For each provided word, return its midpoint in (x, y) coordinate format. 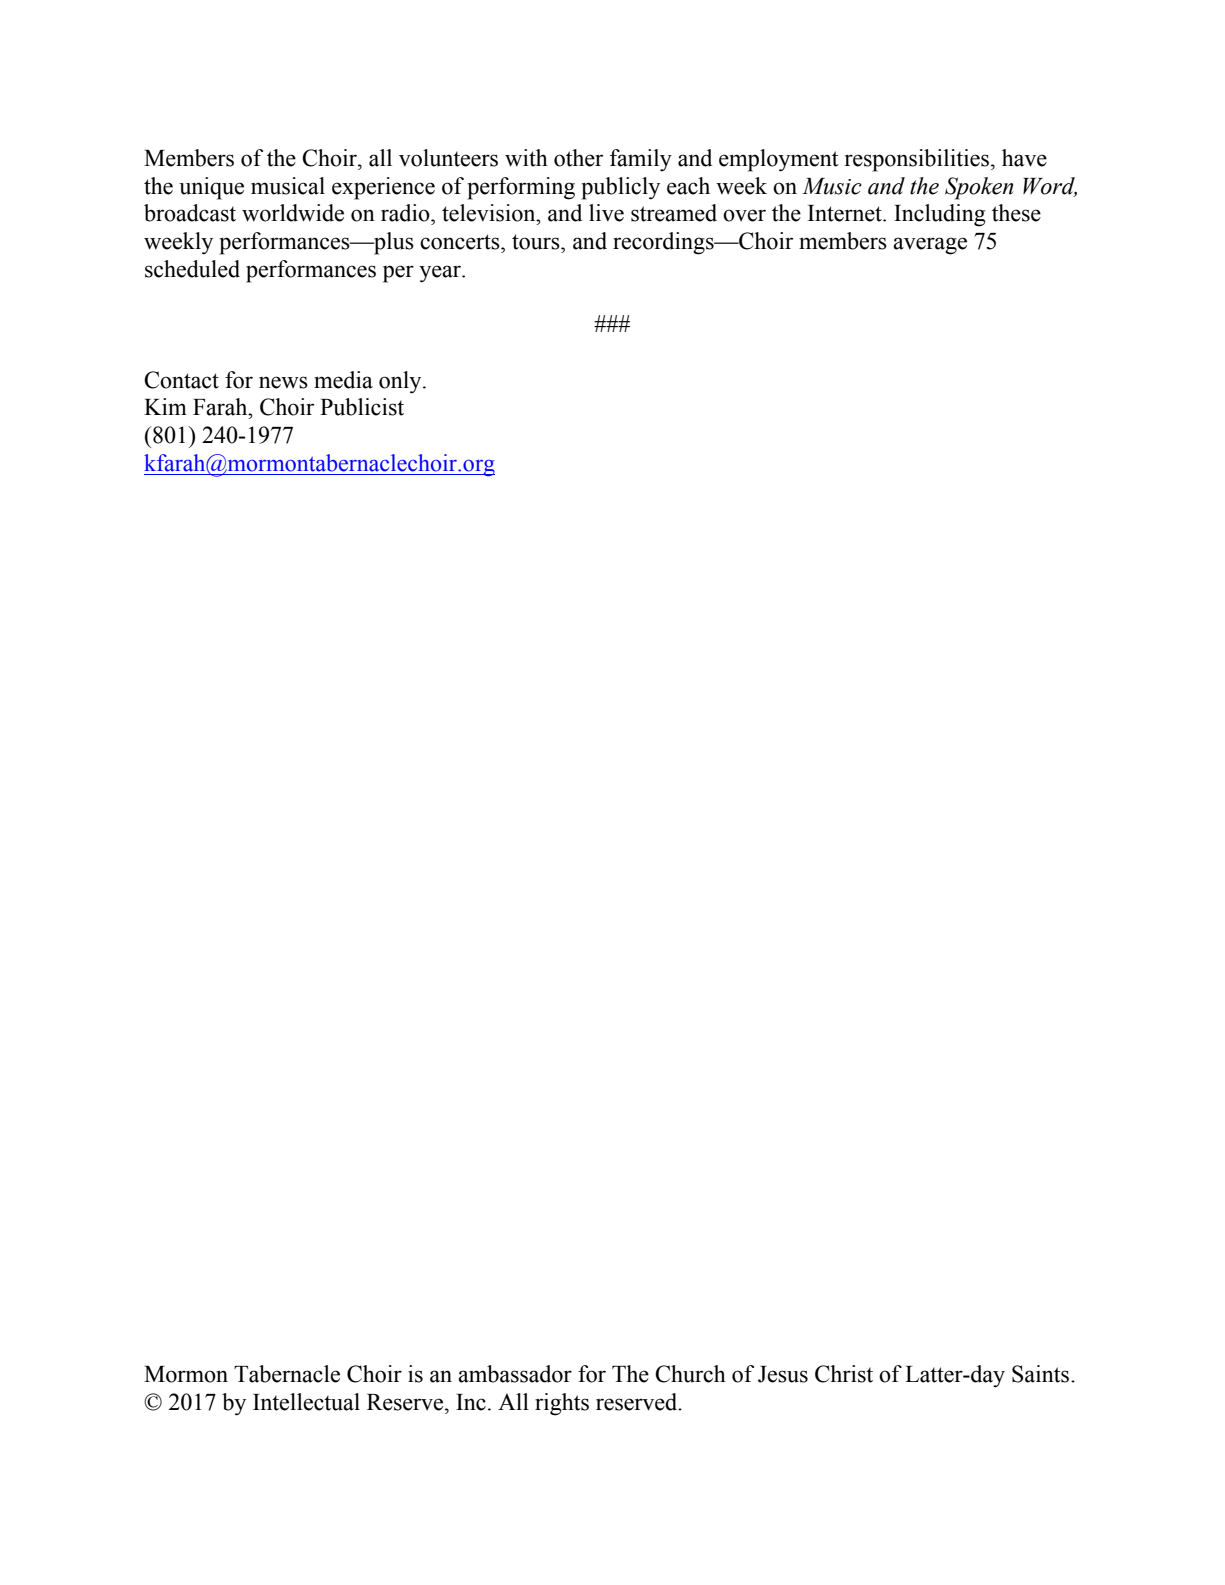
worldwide (293, 213)
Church (690, 1374)
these (1016, 213)
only (401, 382)
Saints (1042, 1374)
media (343, 380)
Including (940, 215)
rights (562, 1404)
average (930, 246)
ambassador (515, 1374)
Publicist (362, 407)
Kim (165, 406)
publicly (620, 188)
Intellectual (306, 1402)
